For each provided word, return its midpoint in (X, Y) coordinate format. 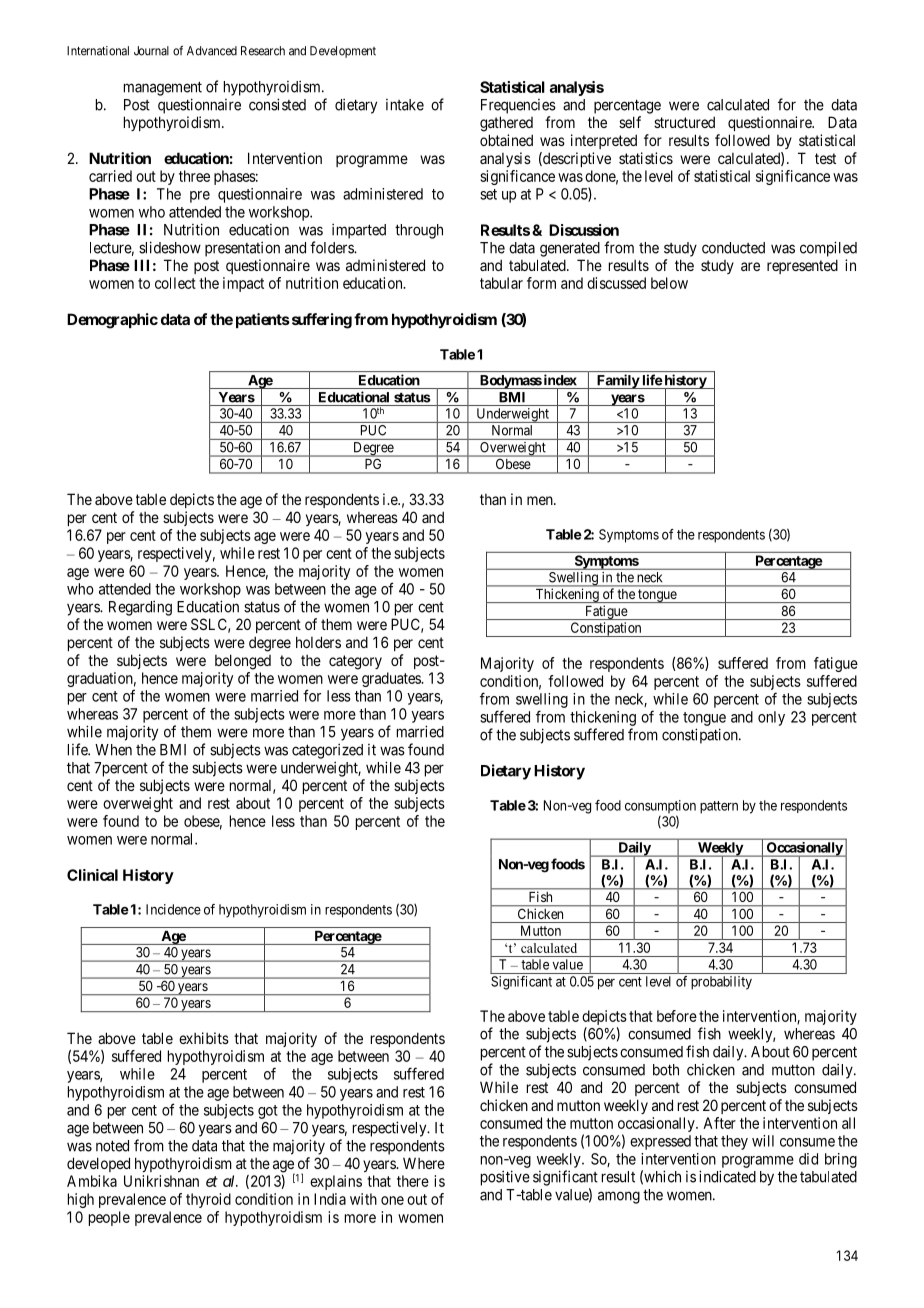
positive (505, 1178)
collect (175, 283)
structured (684, 122)
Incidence (173, 909)
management (163, 88)
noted (112, 1146)
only (771, 718)
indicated (727, 1176)
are (750, 266)
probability (721, 983)
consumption (660, 808)
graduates (392, 679)
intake (405, 105)
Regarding (140, 608)
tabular (501, 283)
